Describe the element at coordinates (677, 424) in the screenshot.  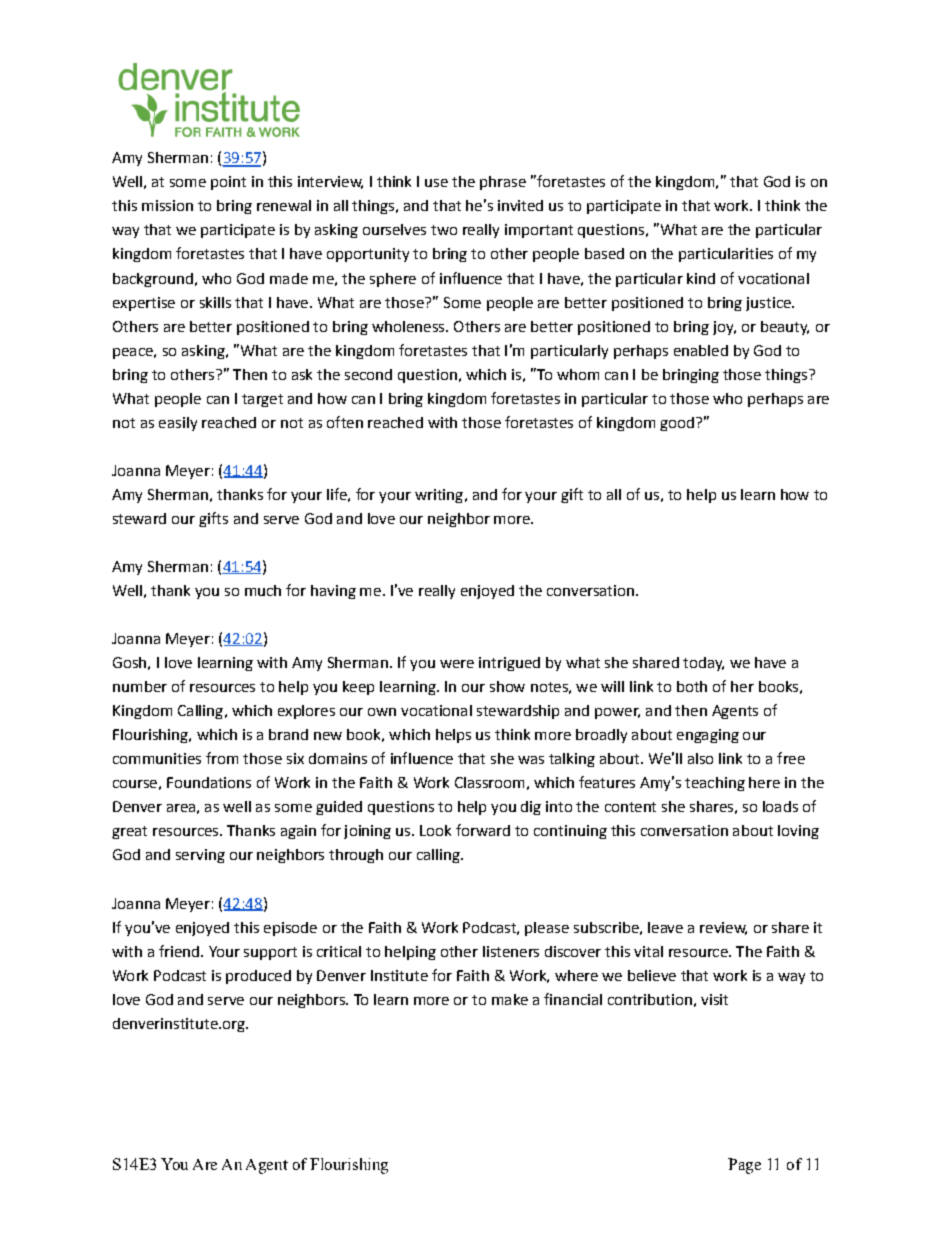
I see `good` at that location.
